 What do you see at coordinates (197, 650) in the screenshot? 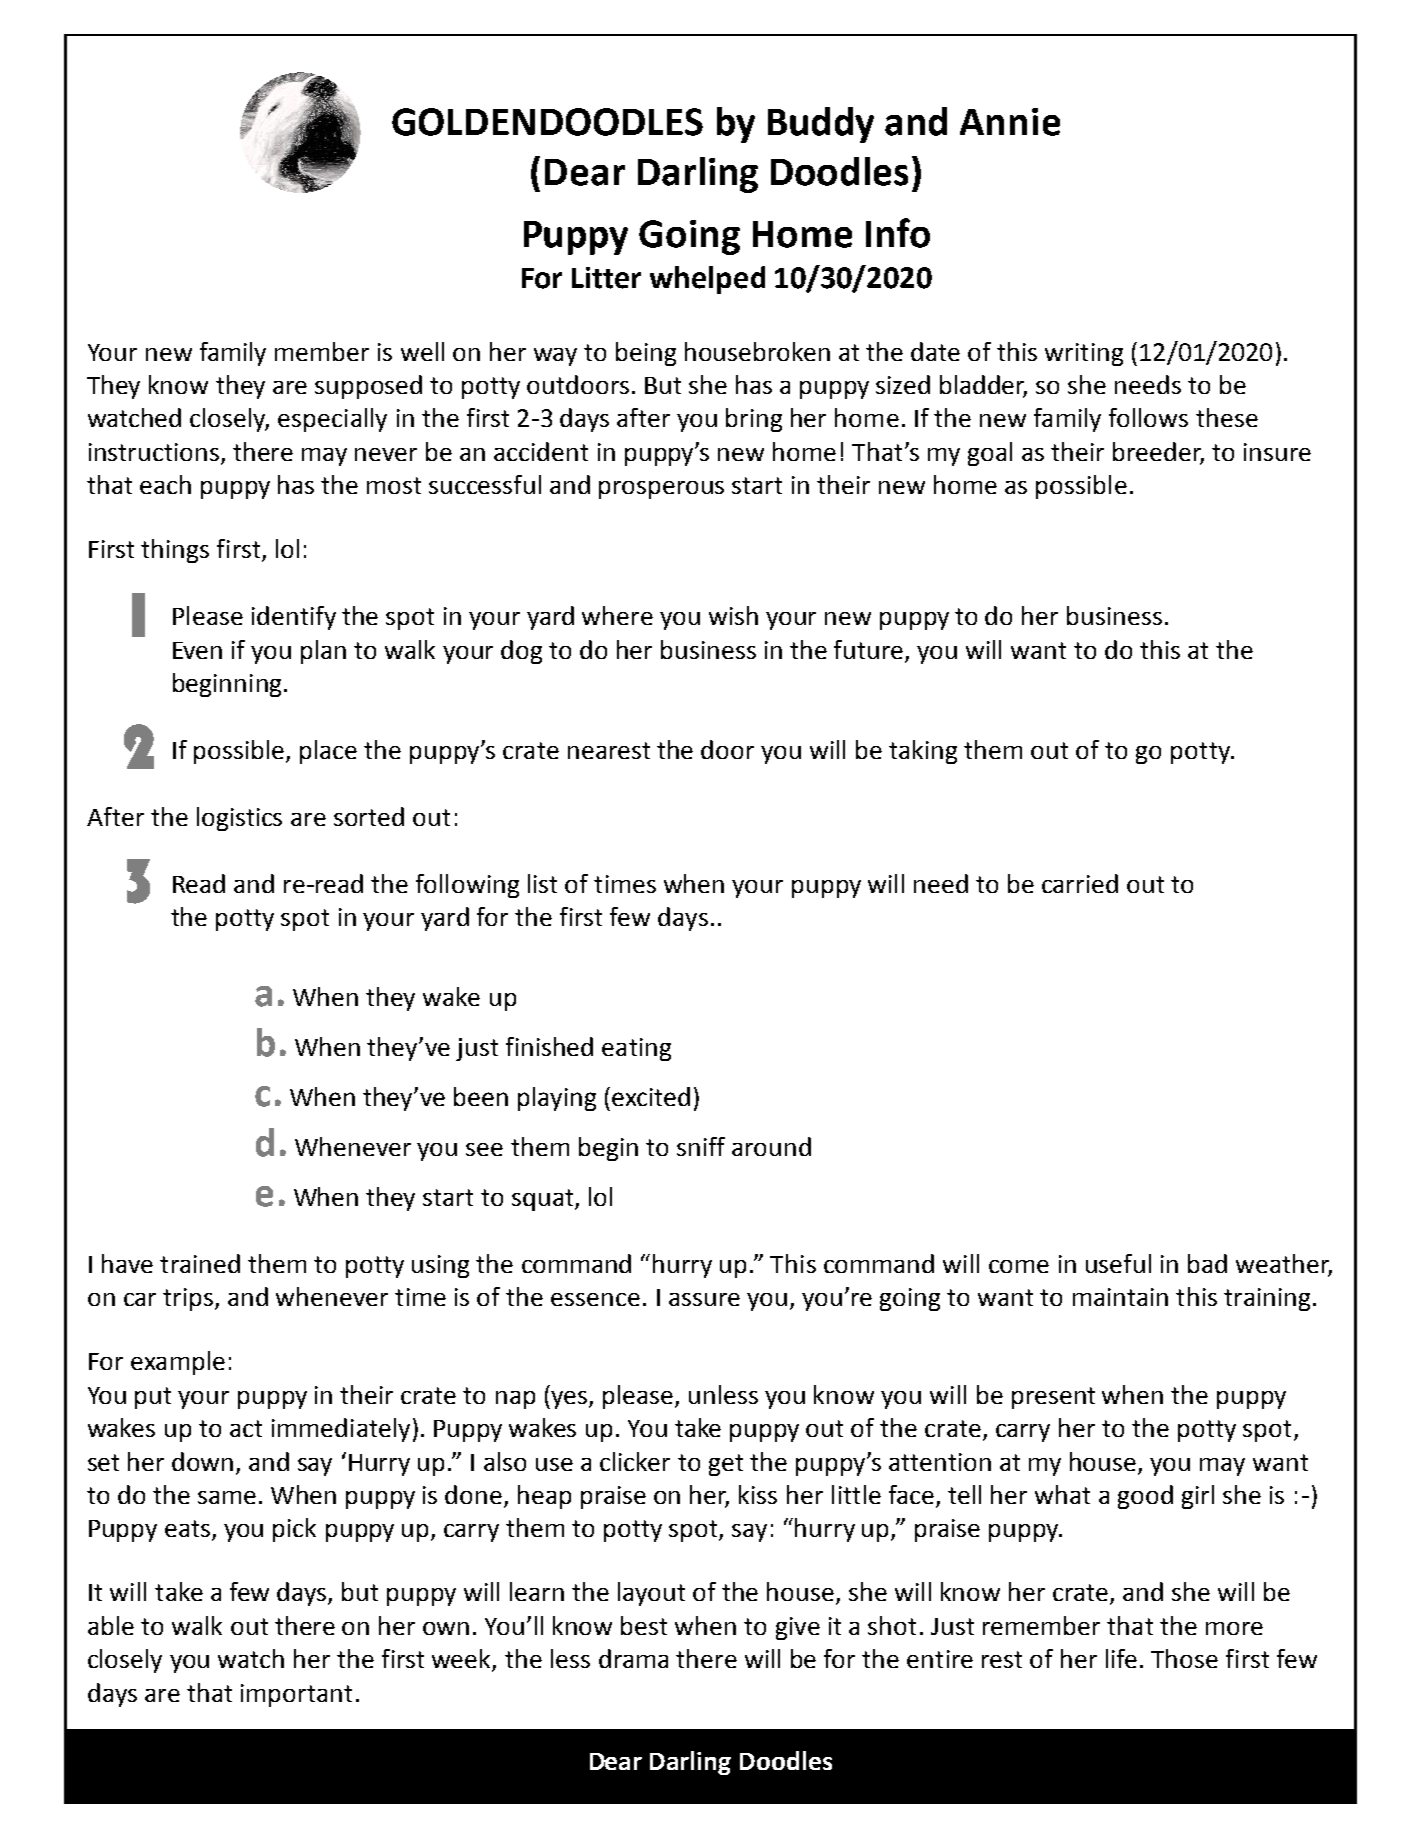
I see `Even` at bounding box center [197, 650].
